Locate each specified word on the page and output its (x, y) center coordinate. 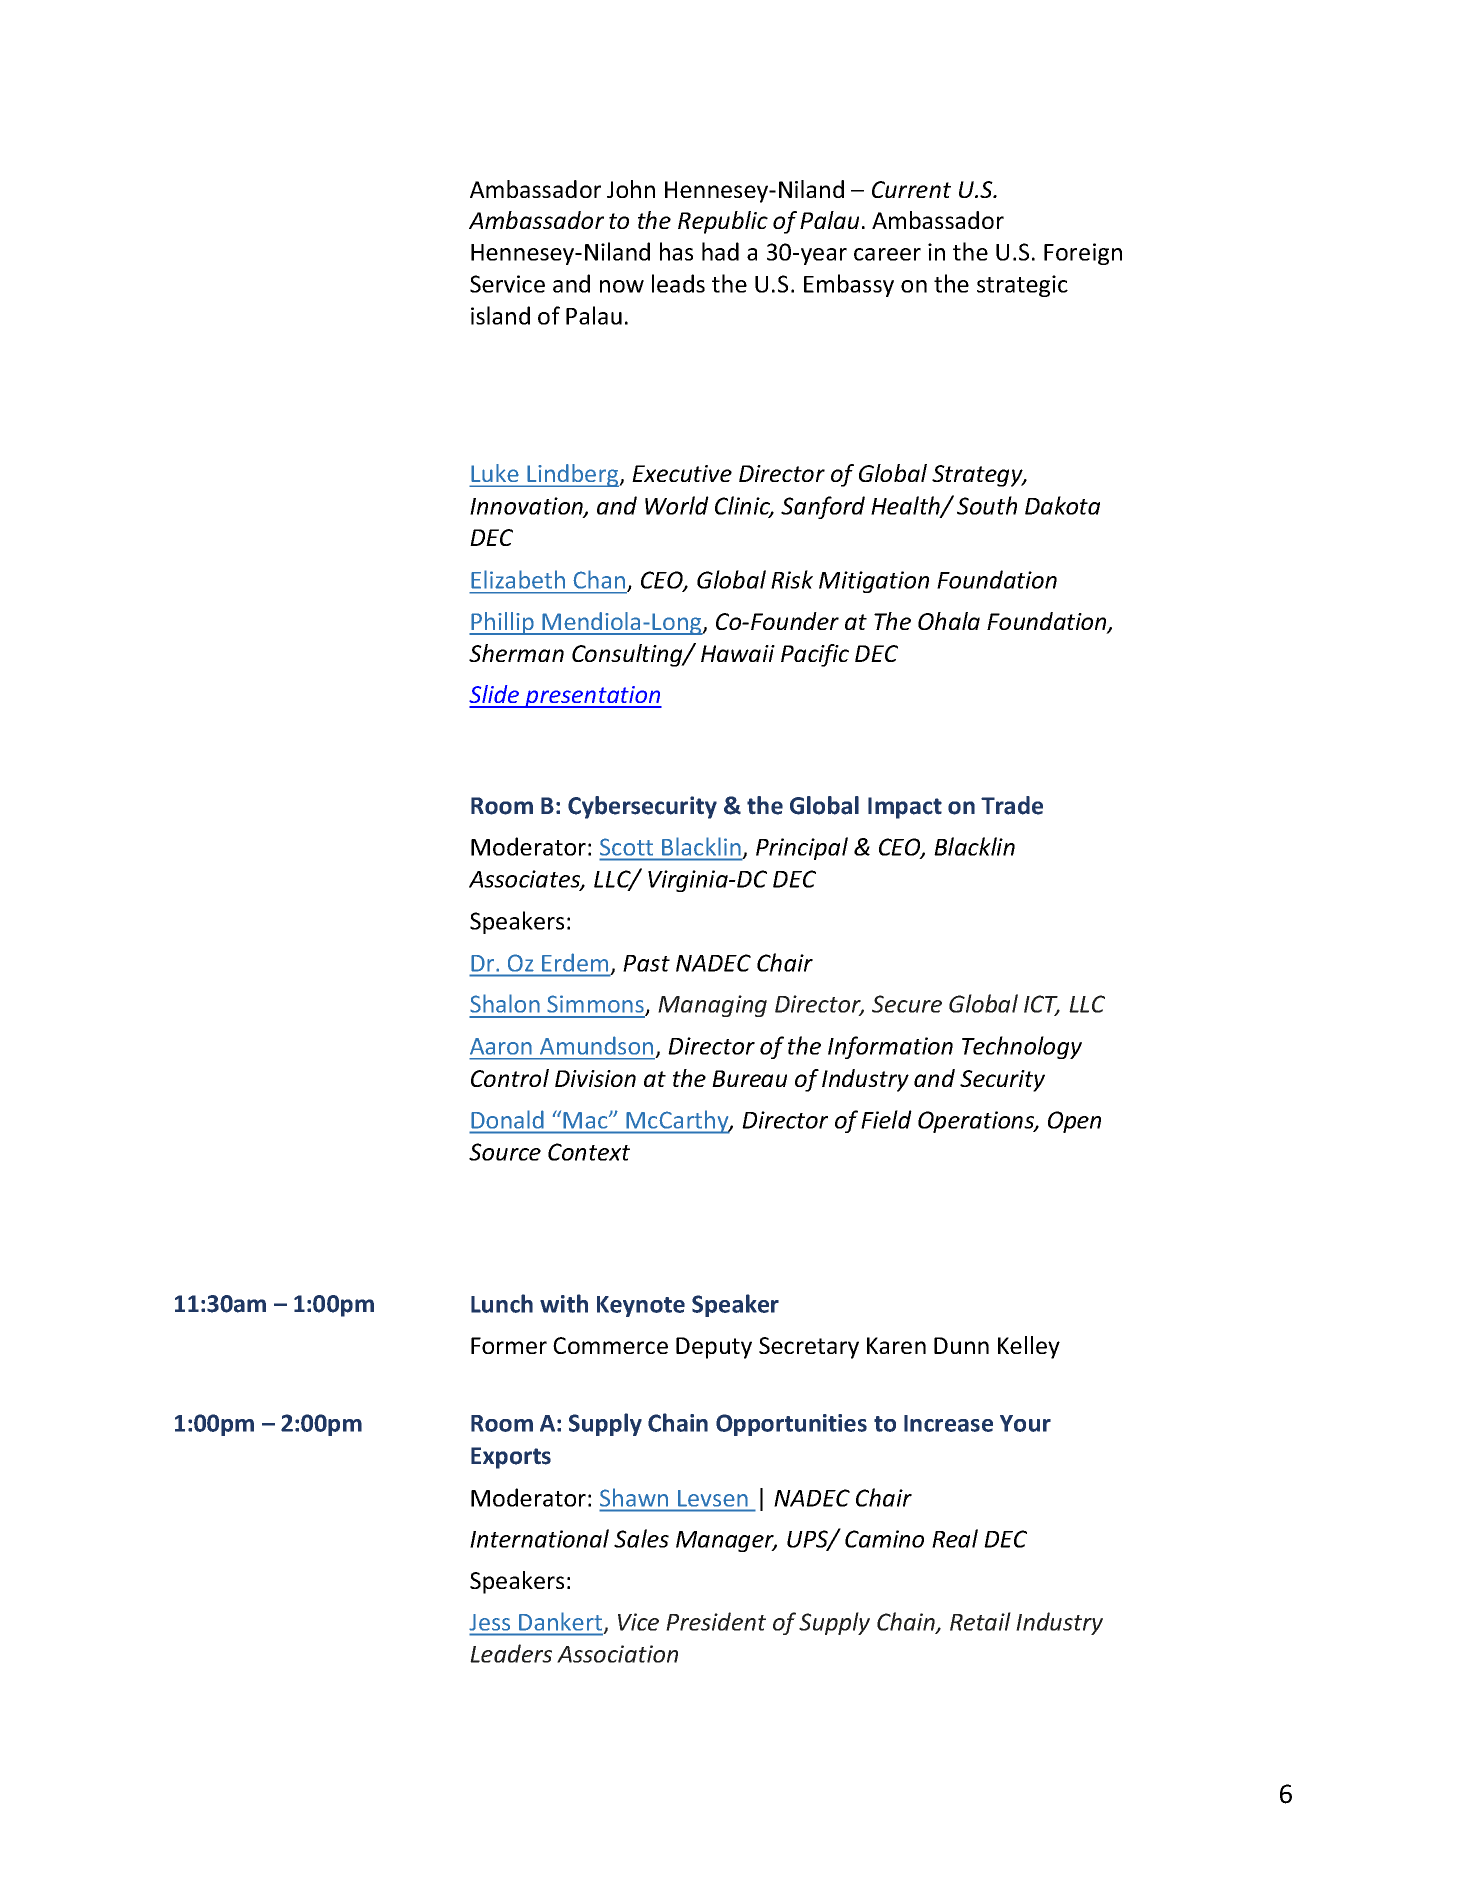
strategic (1022, 286)
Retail (980, 1621)
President (716, 1621)
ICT (1042, 1005)
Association (617, 1654)
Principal (802, 848)
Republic (723, 222)
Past (646, 963)
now (622, 286)
